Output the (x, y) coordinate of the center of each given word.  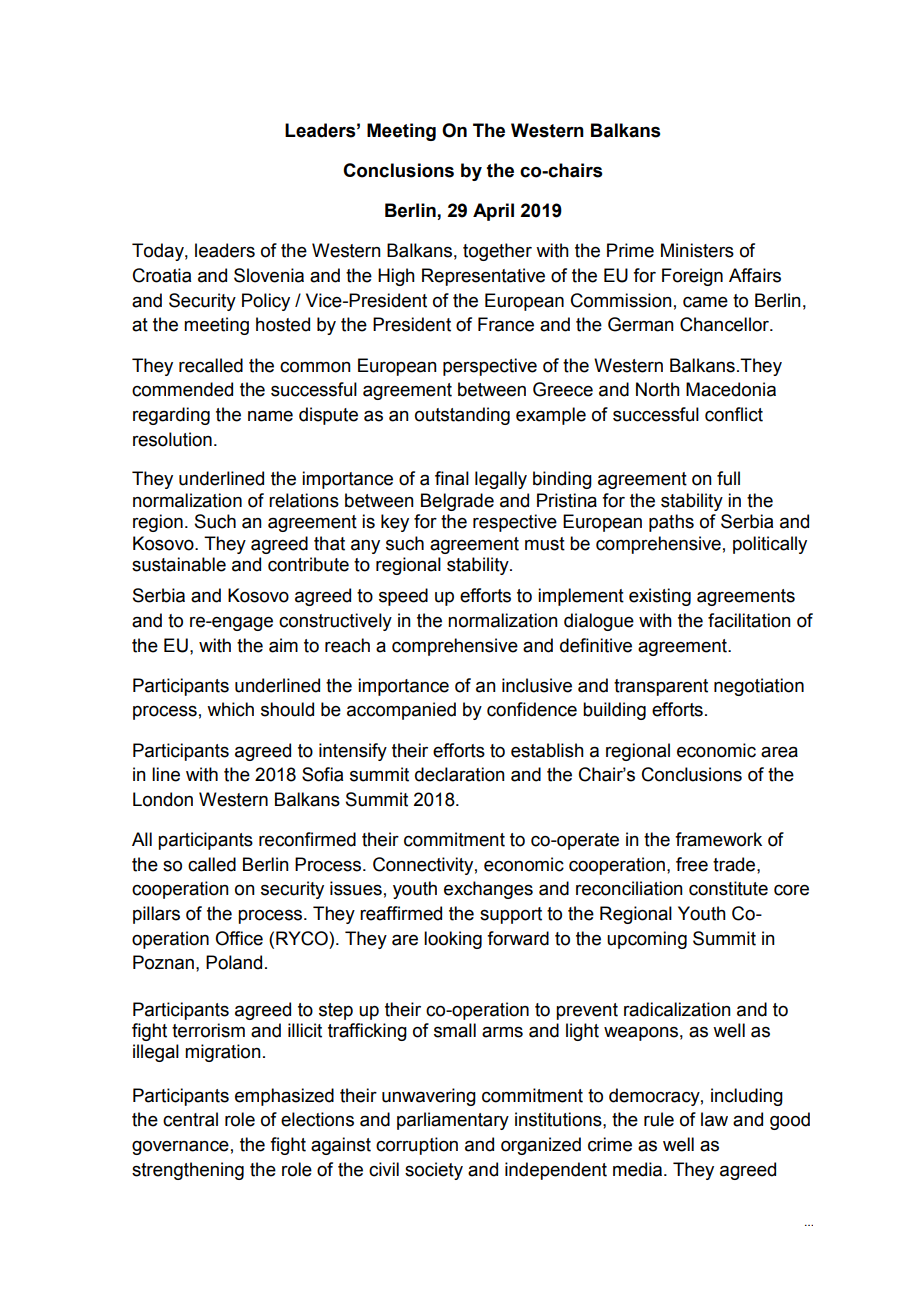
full (728, 478)
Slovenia (269, 275)
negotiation (759, 687)
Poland (234, 962)
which (230, 709)
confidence (532, 709)
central (190, 1119)
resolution (172, 439)
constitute (728, 888)
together (497, 252)
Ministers (697, 250)
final (452, 478)
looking (453, 940)
